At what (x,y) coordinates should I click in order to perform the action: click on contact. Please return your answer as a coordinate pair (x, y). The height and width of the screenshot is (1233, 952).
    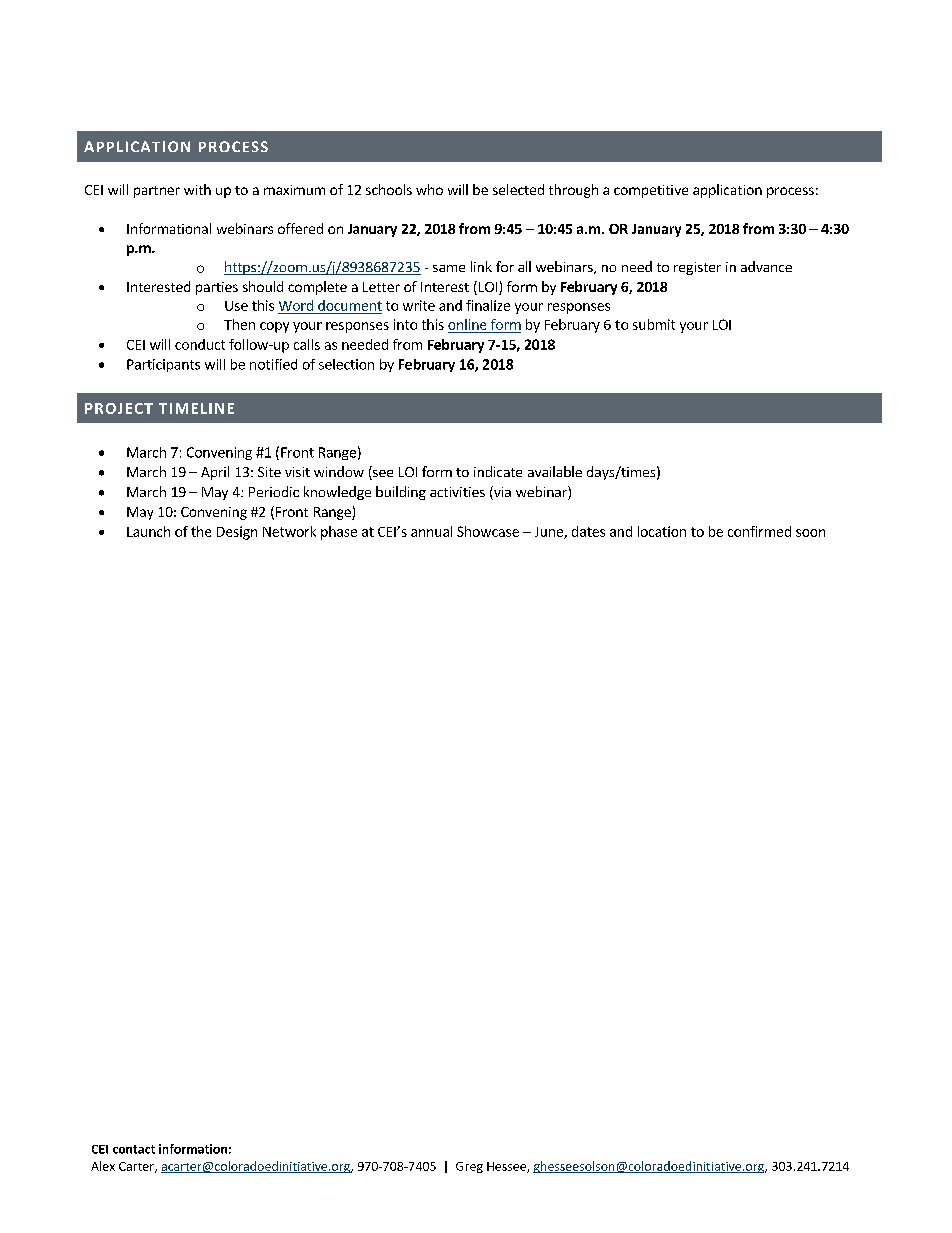
    Looking at the image, I should click on (134, 1149).
